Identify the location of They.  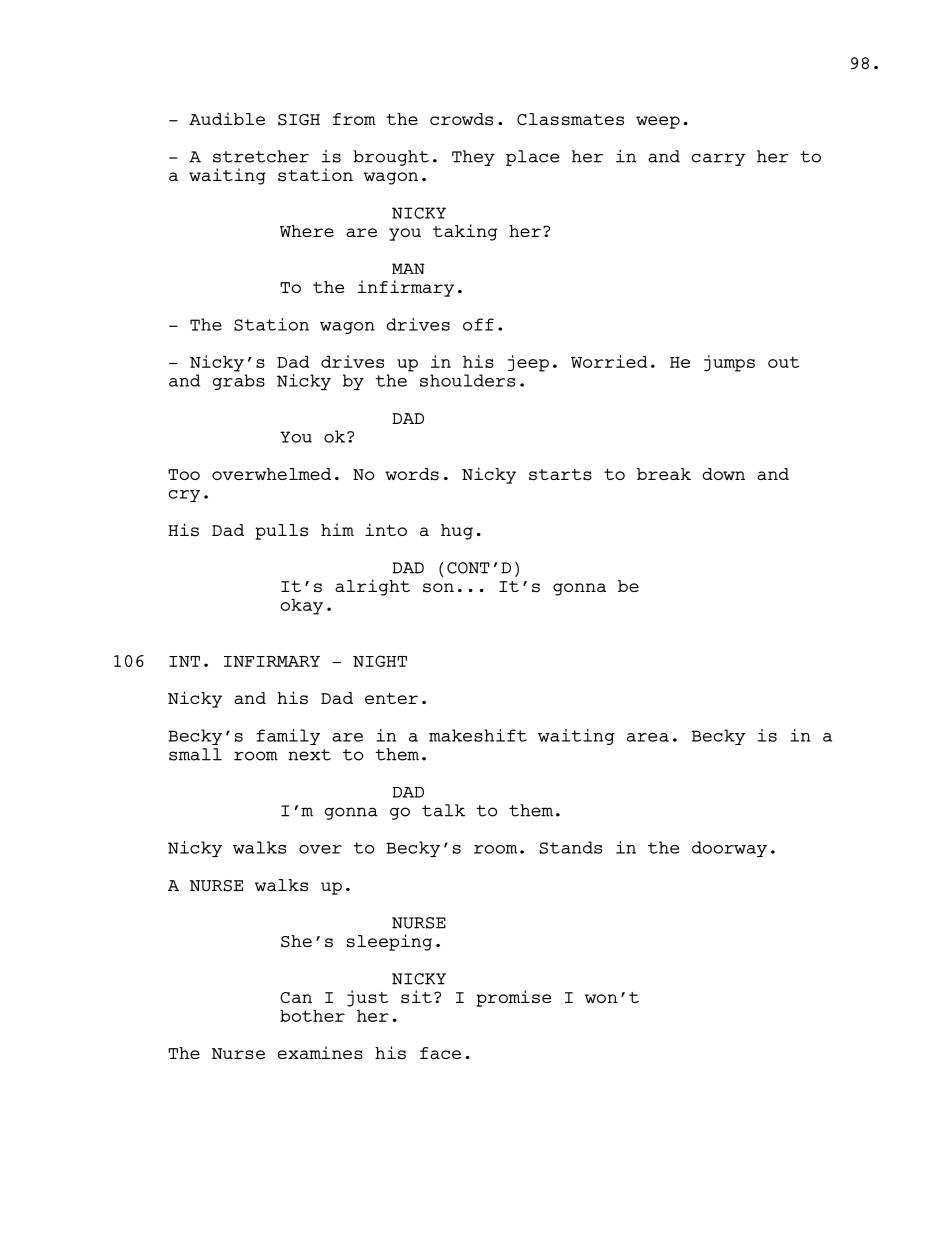
(473, 158).
